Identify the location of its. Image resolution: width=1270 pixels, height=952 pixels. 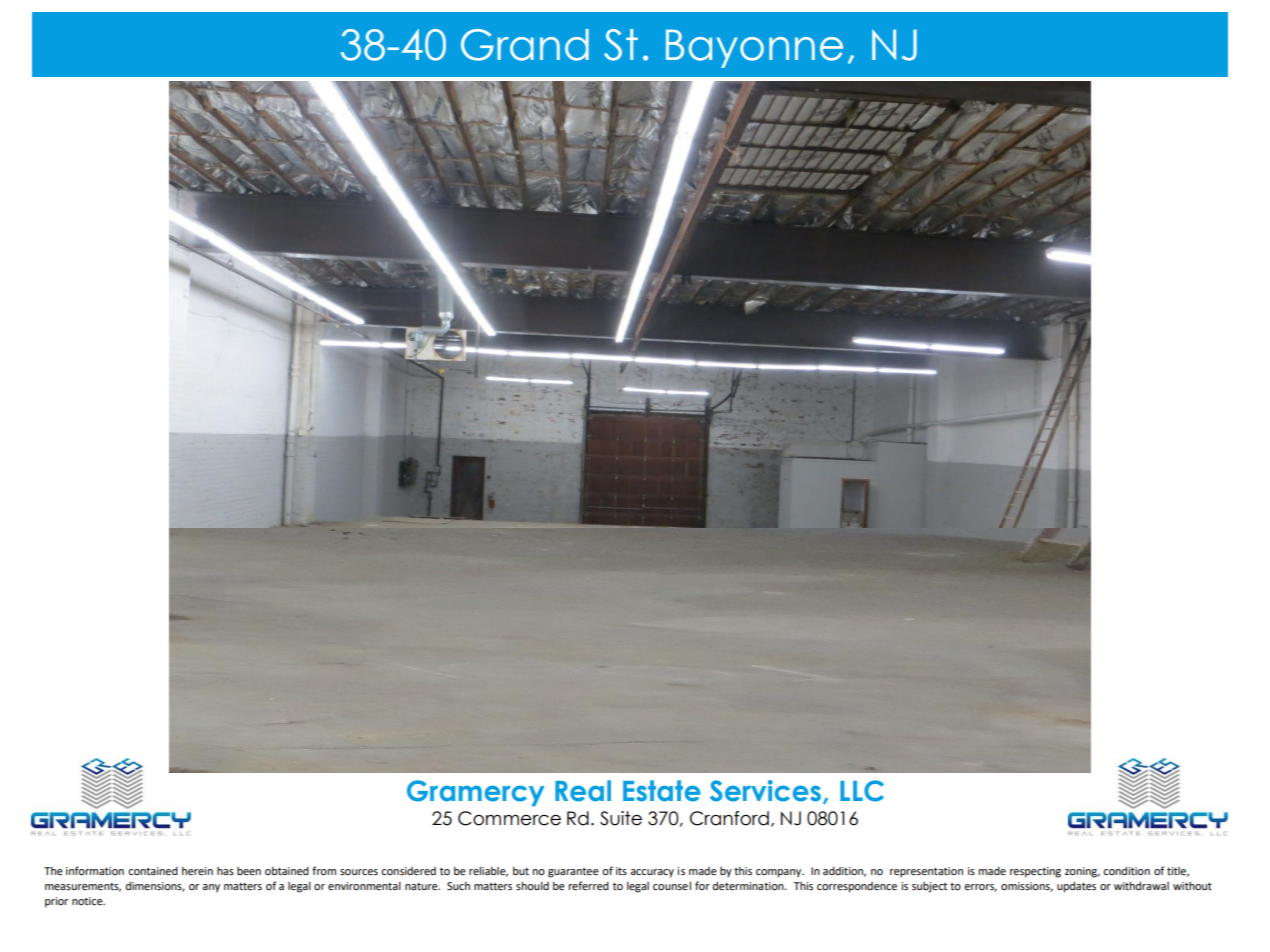
(621, 871).
